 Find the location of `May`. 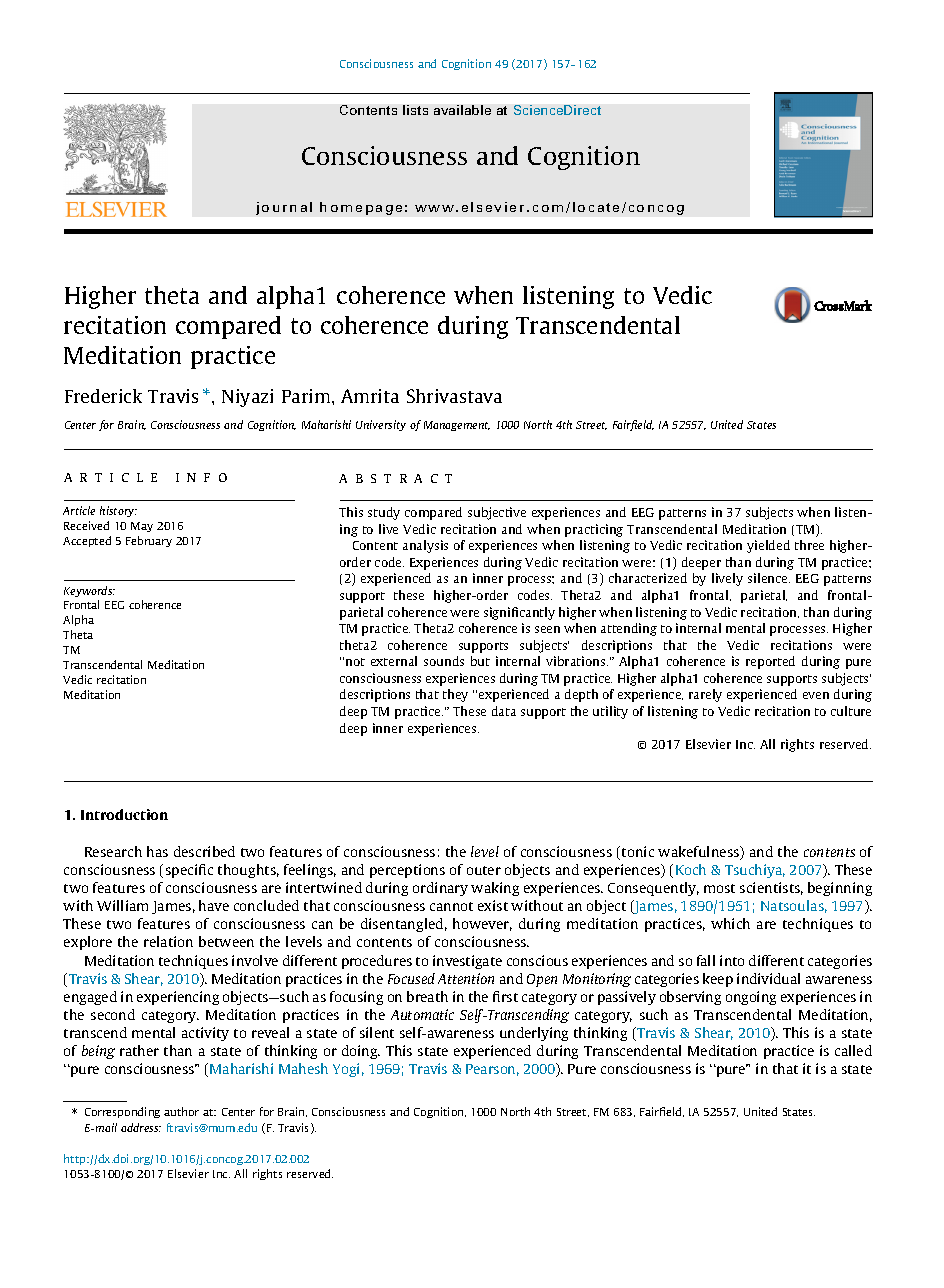

May is located at coordinates (142, 527).
